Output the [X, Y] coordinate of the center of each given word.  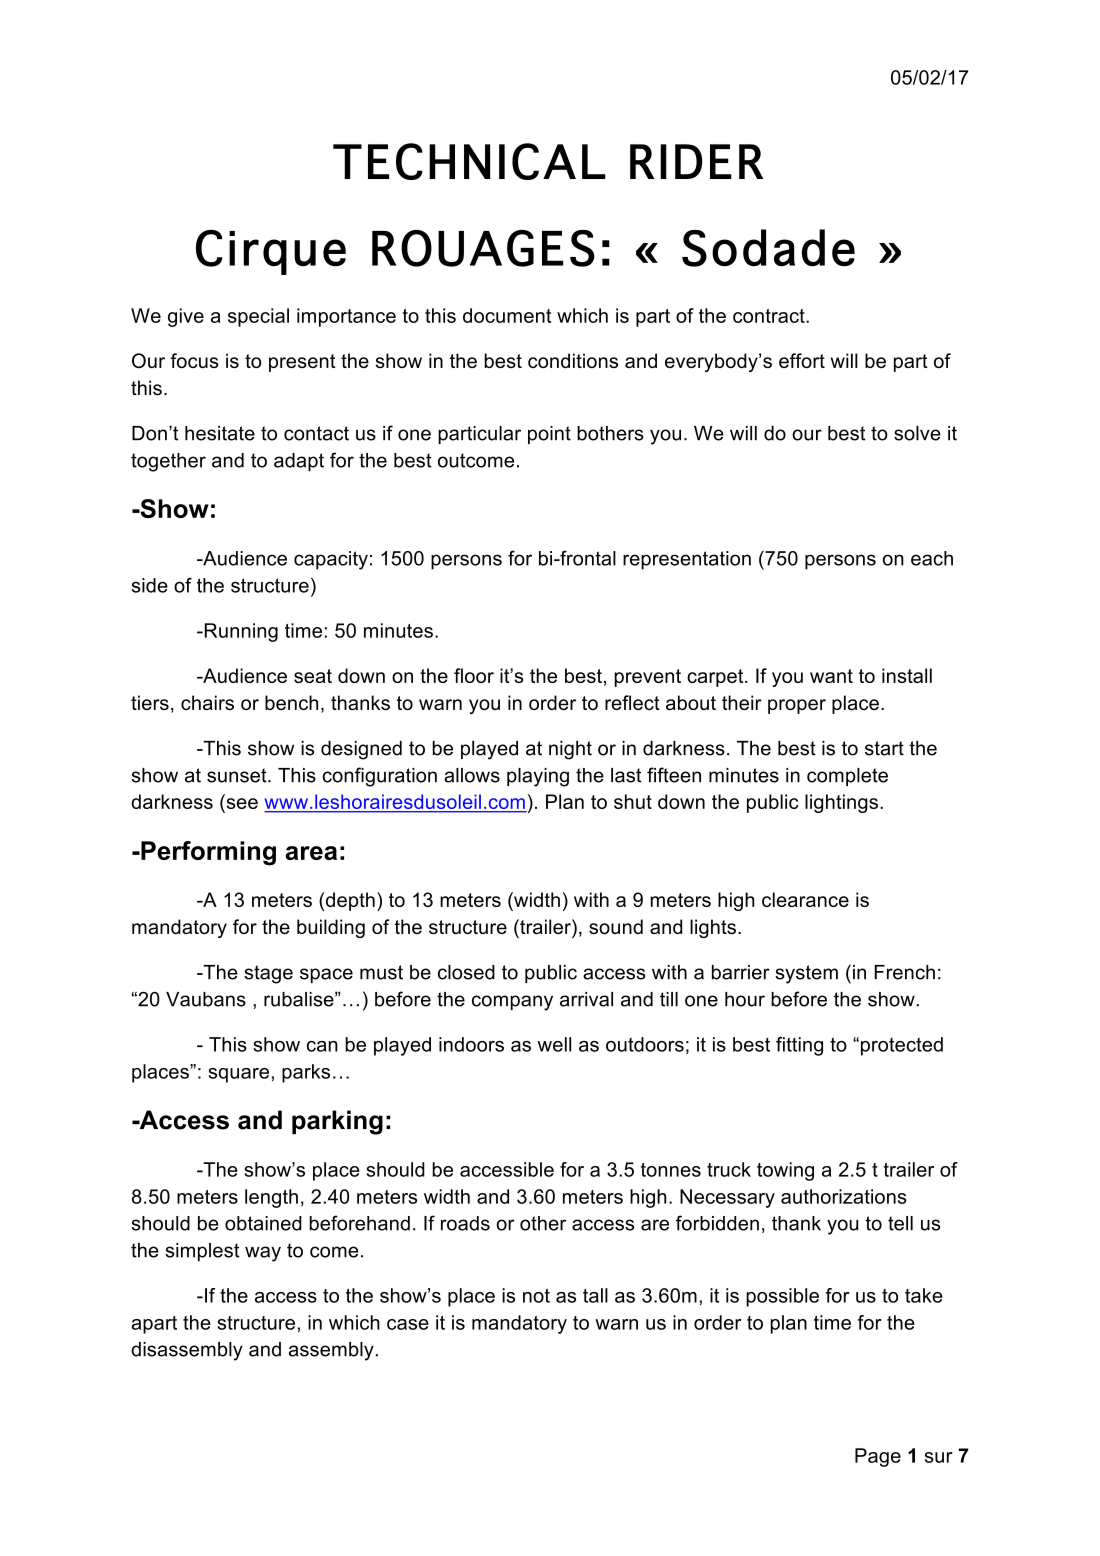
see [241, 805]
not [536, 1296]
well [554, 1044]
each [932, 558]
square [238, 1075]
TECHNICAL [469, 161]
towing [785, 1171]
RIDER [697, 161]
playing [538, 777]
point [549, 435]
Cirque [271, 252]
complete [847, 777]
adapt [299, 462]
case [408, 1324]
